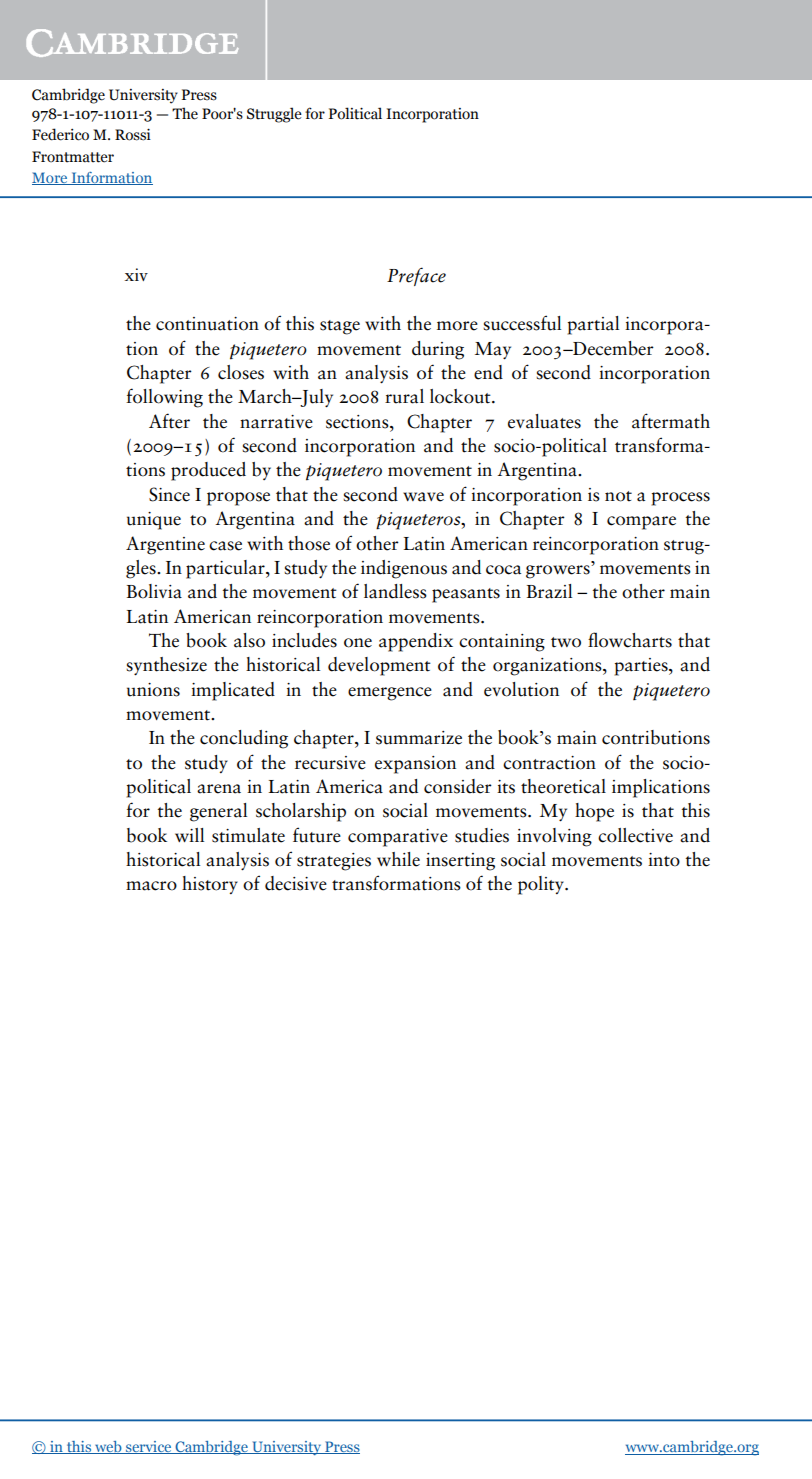 Image resolution: width=812 pixels, height=1479 pixels. What do you see at coordinates (189, 835) in the document?
I see `will` at bounding box center [189, 835].
